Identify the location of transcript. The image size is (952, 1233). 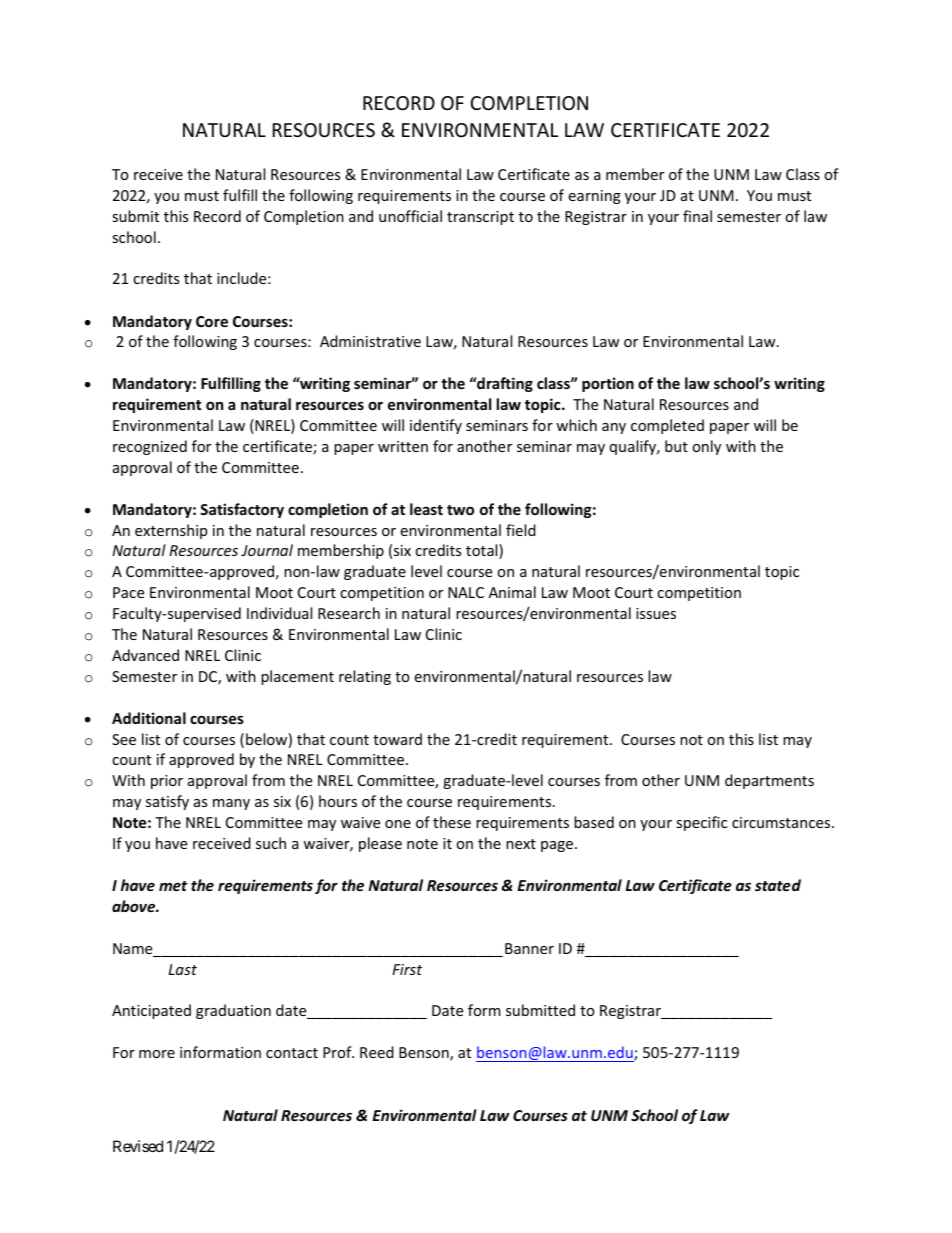
(480, 218).
